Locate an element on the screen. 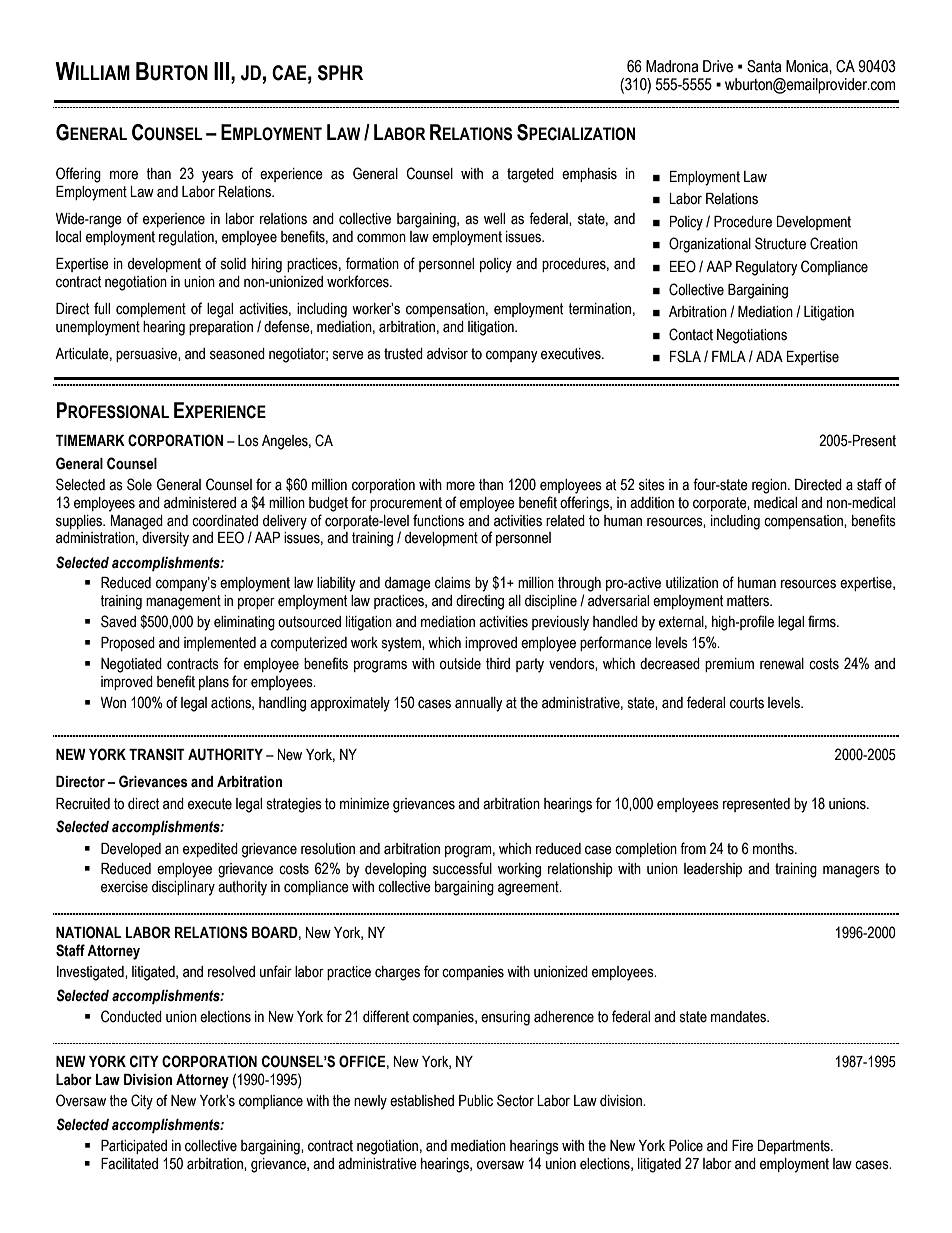 The height and width of the screenshot is (1233, 952). newly is located at coordinates (370, 1102).
